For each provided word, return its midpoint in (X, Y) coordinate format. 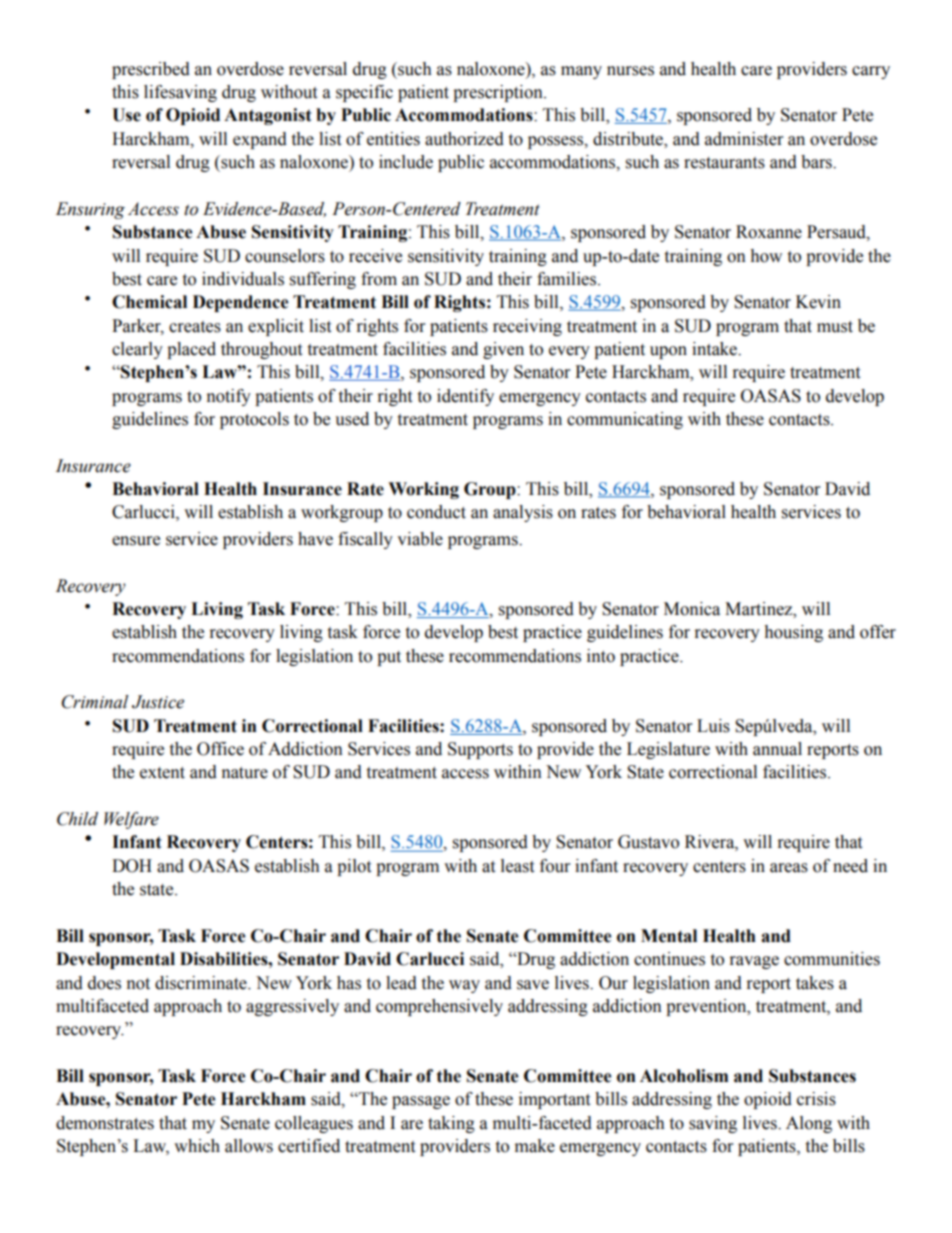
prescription (499, 93)
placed (191, 350)
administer (744, 139)
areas (789, 868)
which (197, 1146)
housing (793, 633)
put (389, 658)
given (503, 350)
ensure (136, 541)
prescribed (151, 70)
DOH (132, 866)
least (517, 866)
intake (716, 349)
